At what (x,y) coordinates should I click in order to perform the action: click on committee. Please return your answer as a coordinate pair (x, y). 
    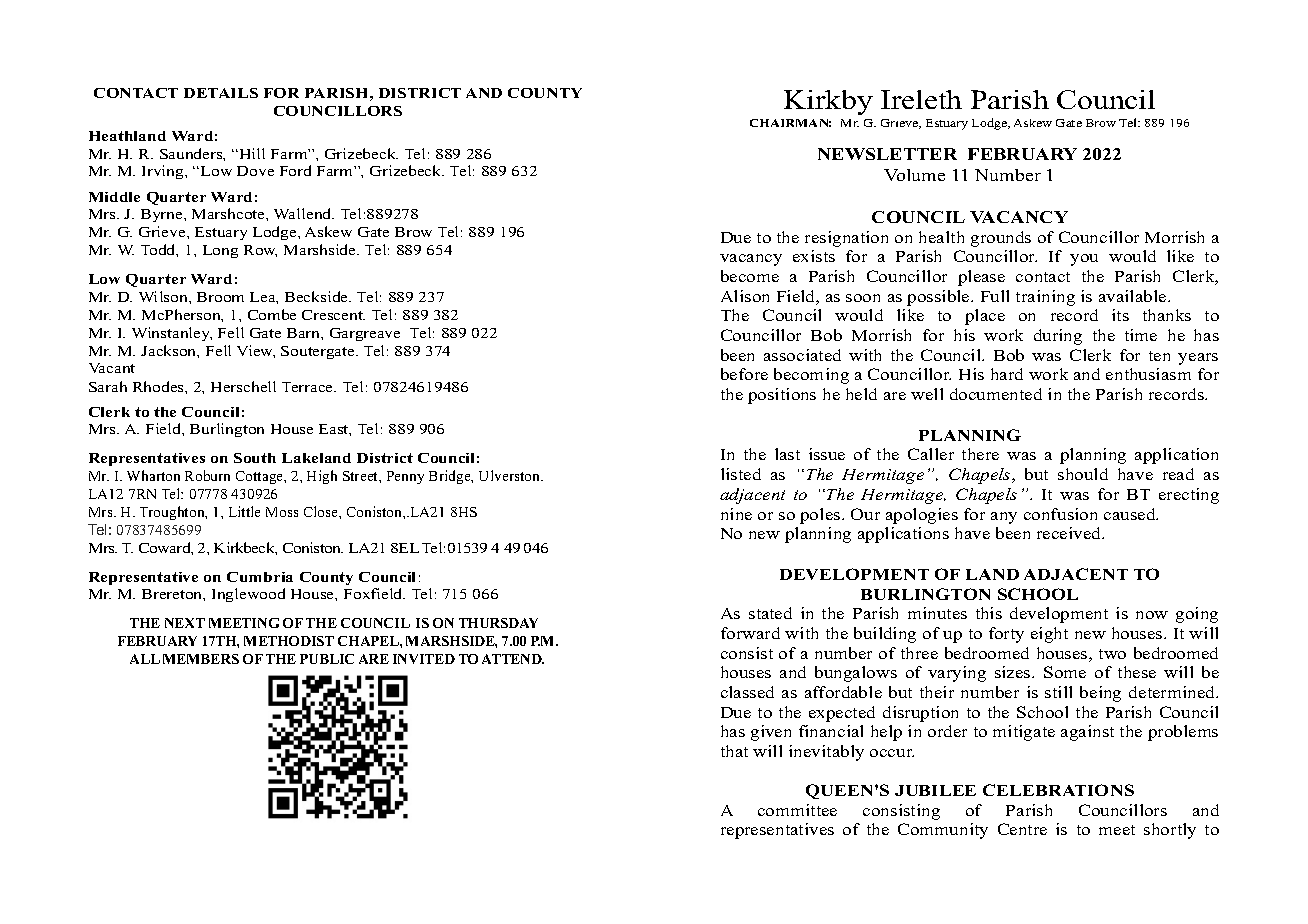
    Looking at the image, I should click on (797, 810).
